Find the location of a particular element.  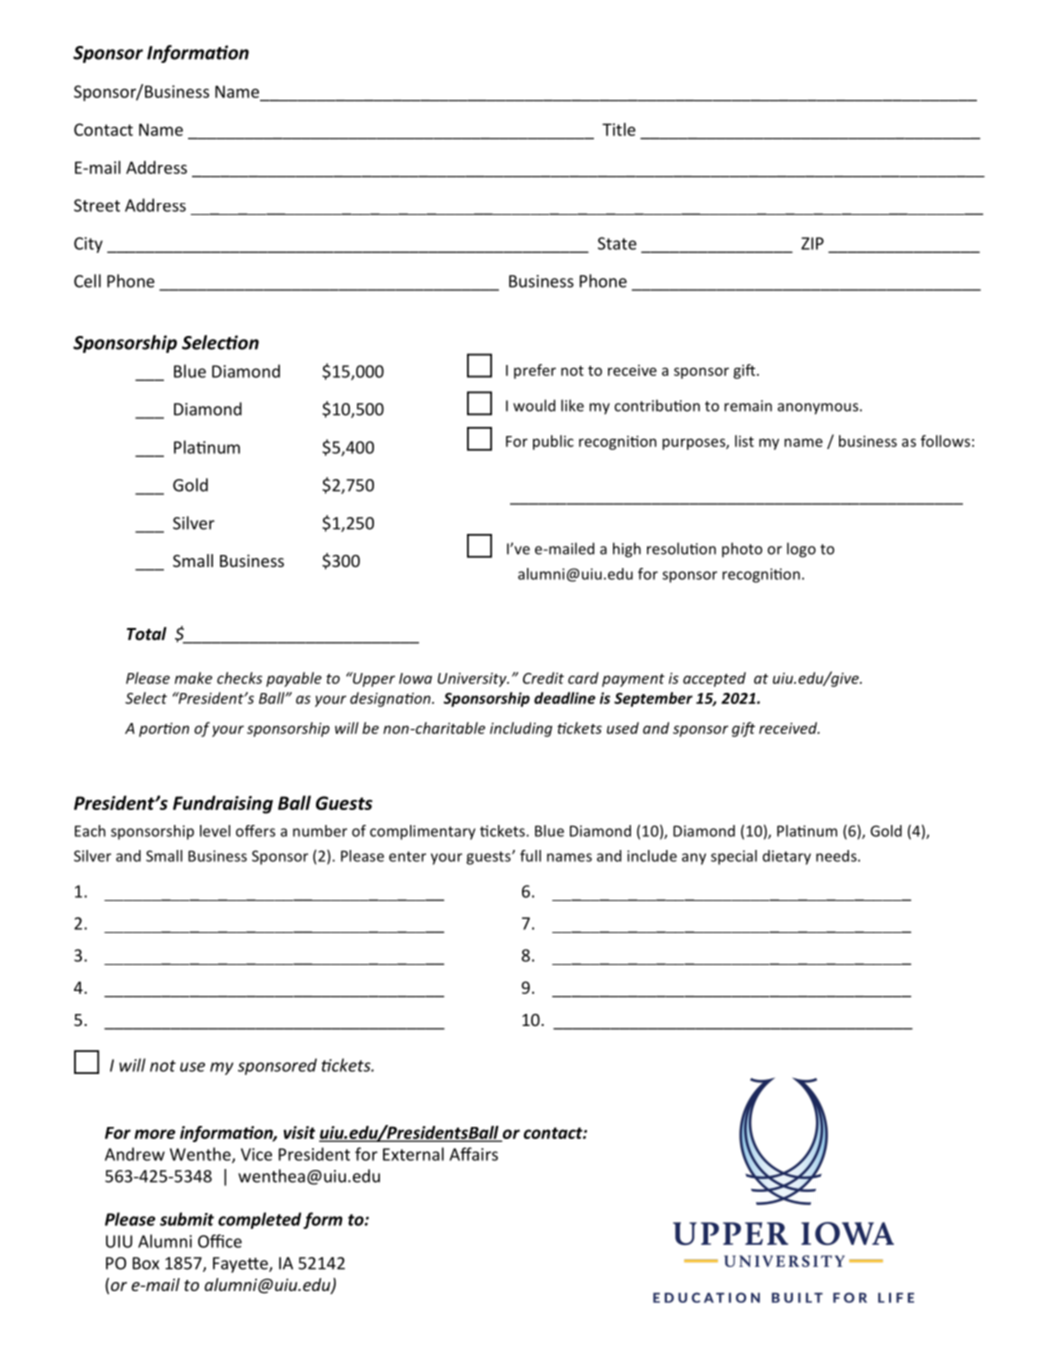

University is located at coordinates (473, 680).
